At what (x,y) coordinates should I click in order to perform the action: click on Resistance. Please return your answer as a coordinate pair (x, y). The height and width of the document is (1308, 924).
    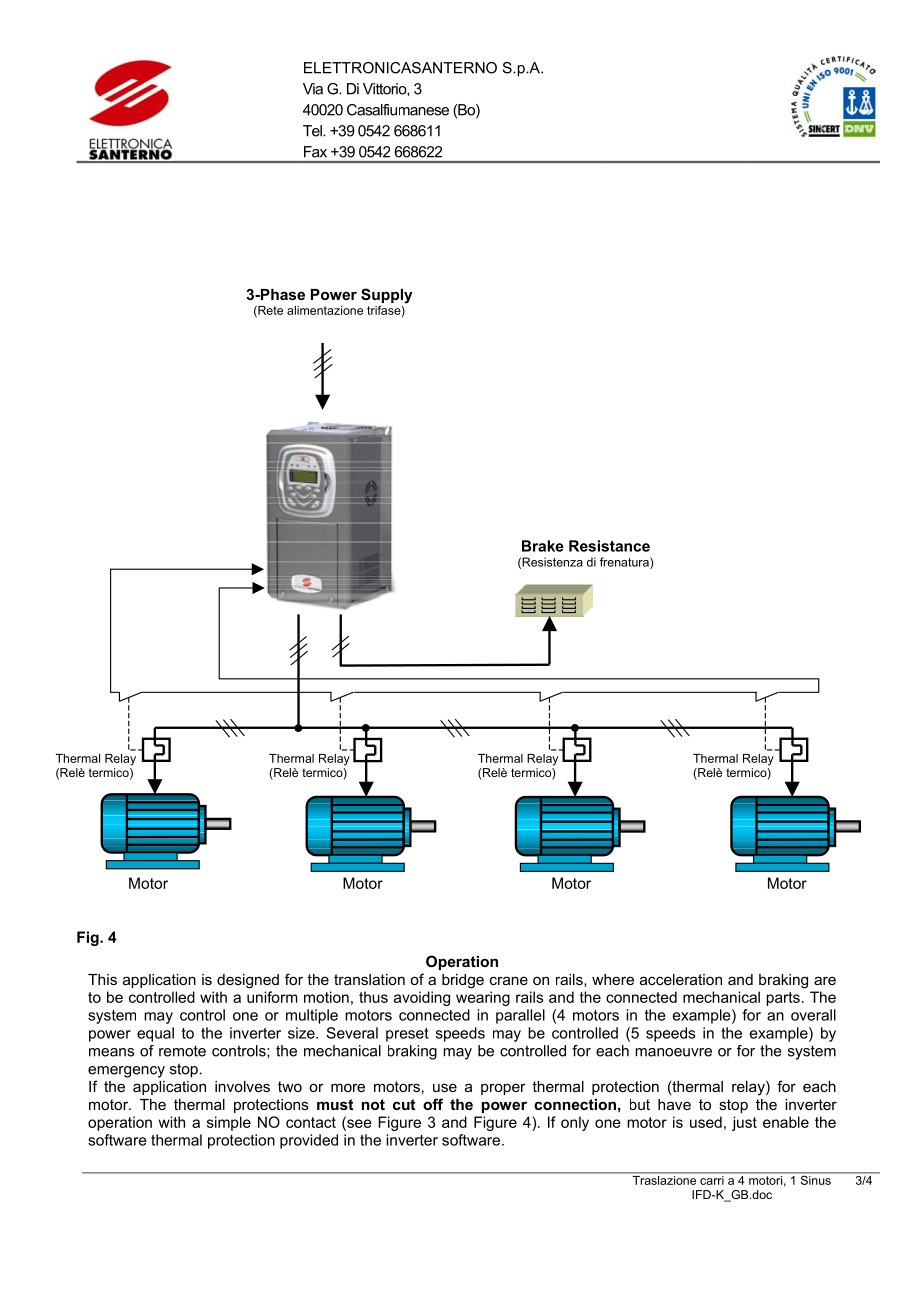
    Looking at the image, I should click on (609, 546).
